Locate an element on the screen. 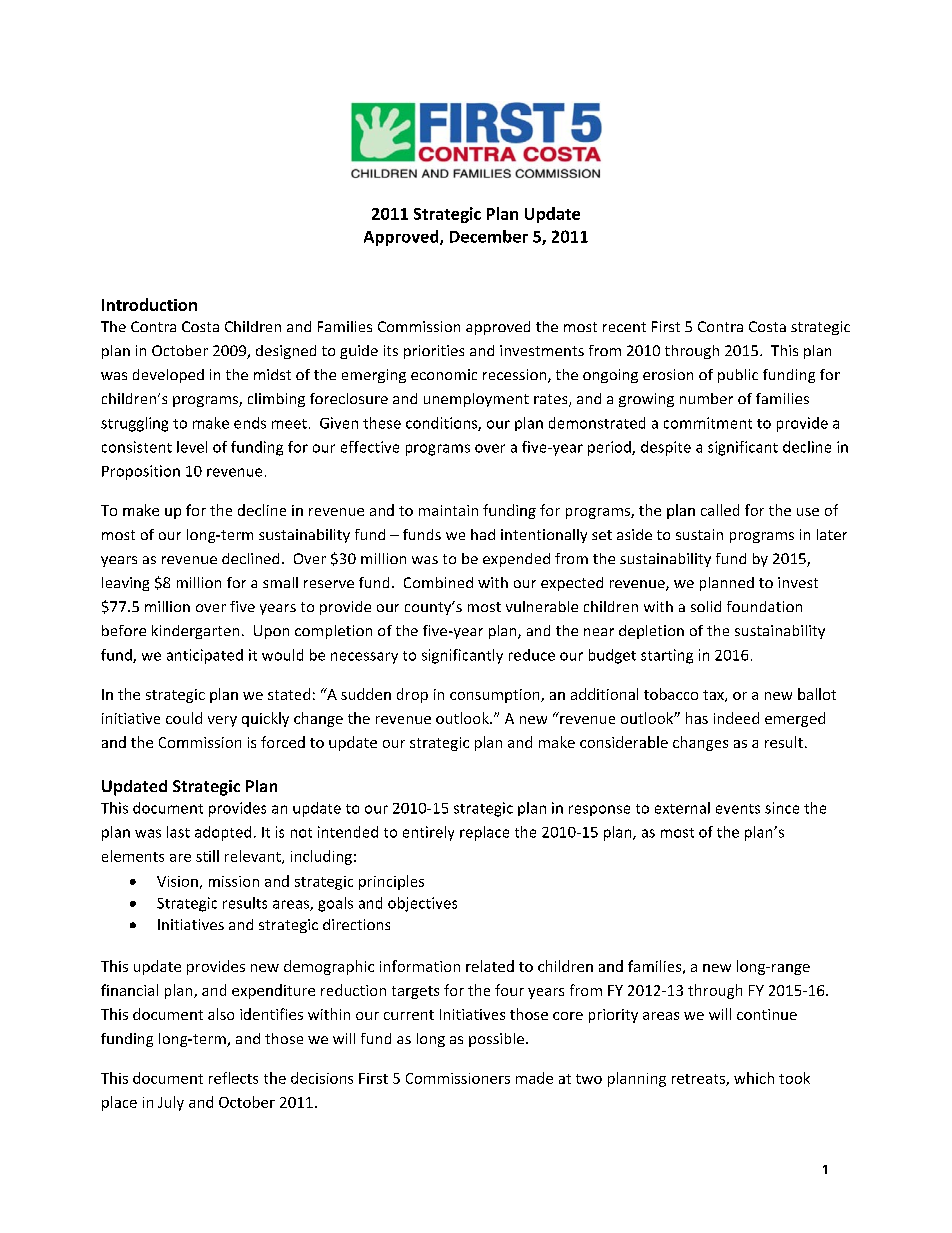 The width and height of the screenshot is (952, 1233). tax is located at coordinates (714, 696).
